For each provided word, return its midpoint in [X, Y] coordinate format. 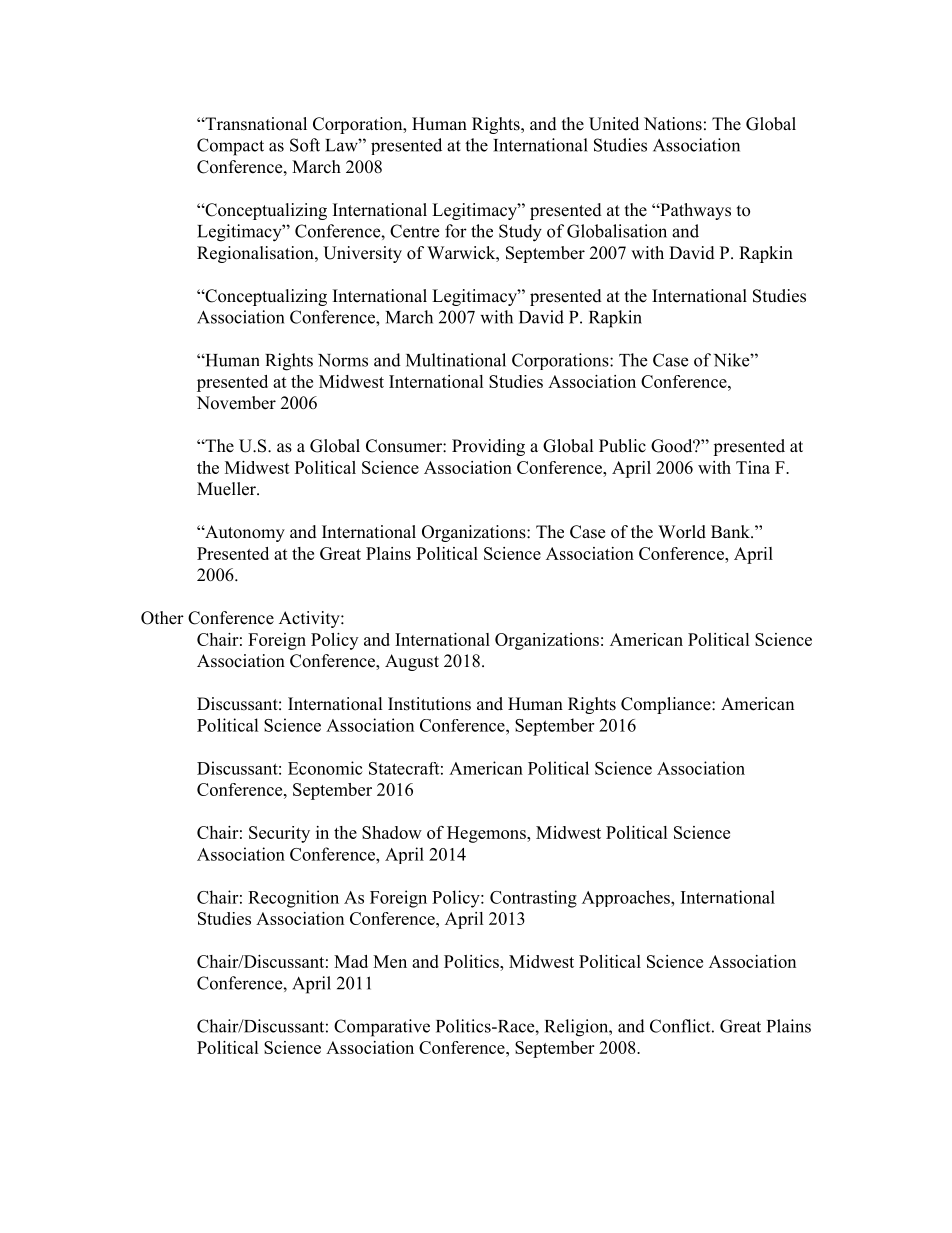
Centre [414, 231]
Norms [343, 360]
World [682, 532]
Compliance [667, 705]
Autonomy [244, 533]
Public [622, 446]
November [236, 403]
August [412, 662]
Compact [230, 147]
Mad [351, 961]
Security [279, 834]
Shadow [392, 832]
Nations [673, 124]
